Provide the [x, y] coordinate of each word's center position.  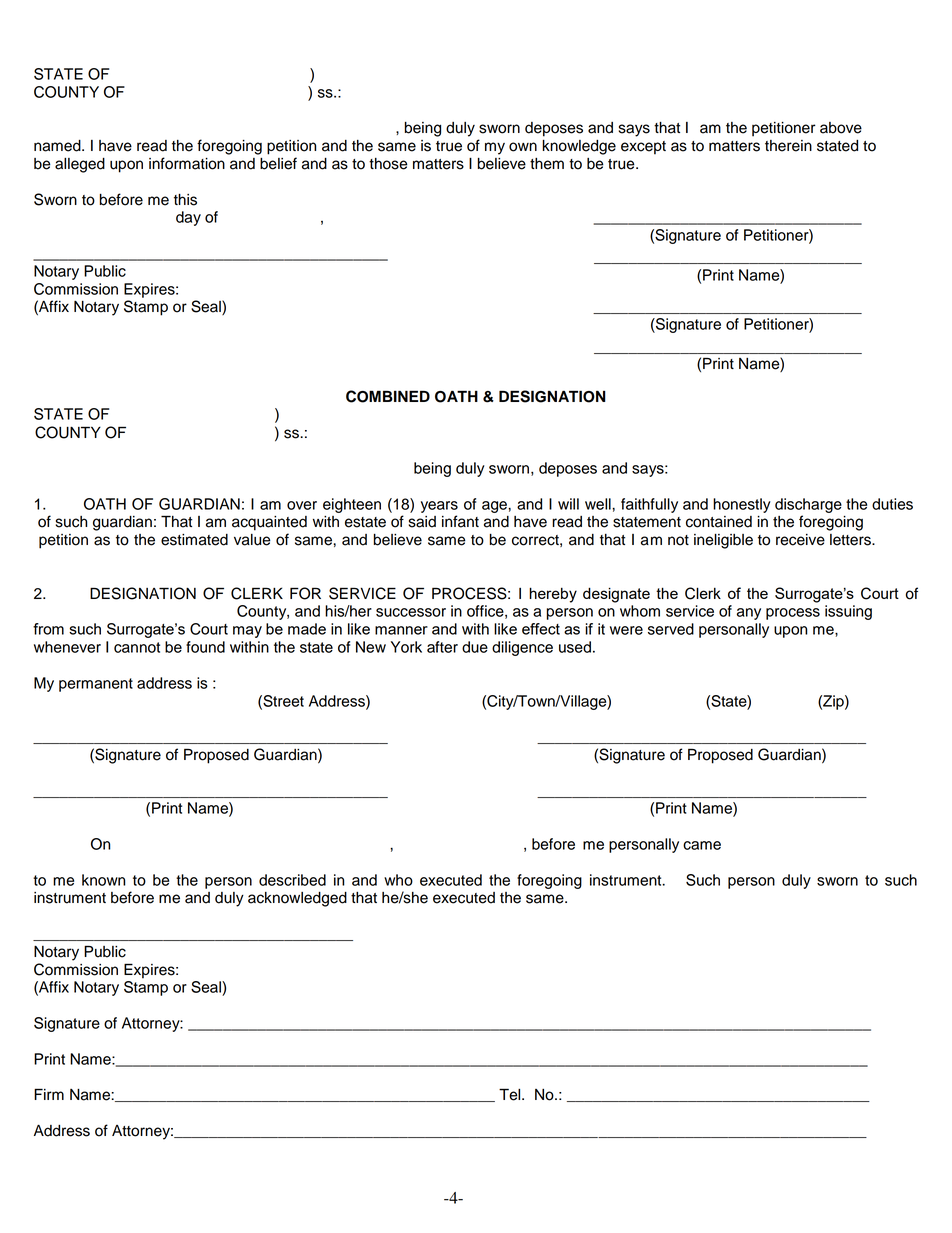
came [702, 845]
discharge [808, 505]
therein [788, 146]
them [547, 164]
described [292, 880]
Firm [49, 1094]
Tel [511, 1094]
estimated [194, 540]
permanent [96, 685]
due [475, 647]
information [187, 163]
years [439, 507]
